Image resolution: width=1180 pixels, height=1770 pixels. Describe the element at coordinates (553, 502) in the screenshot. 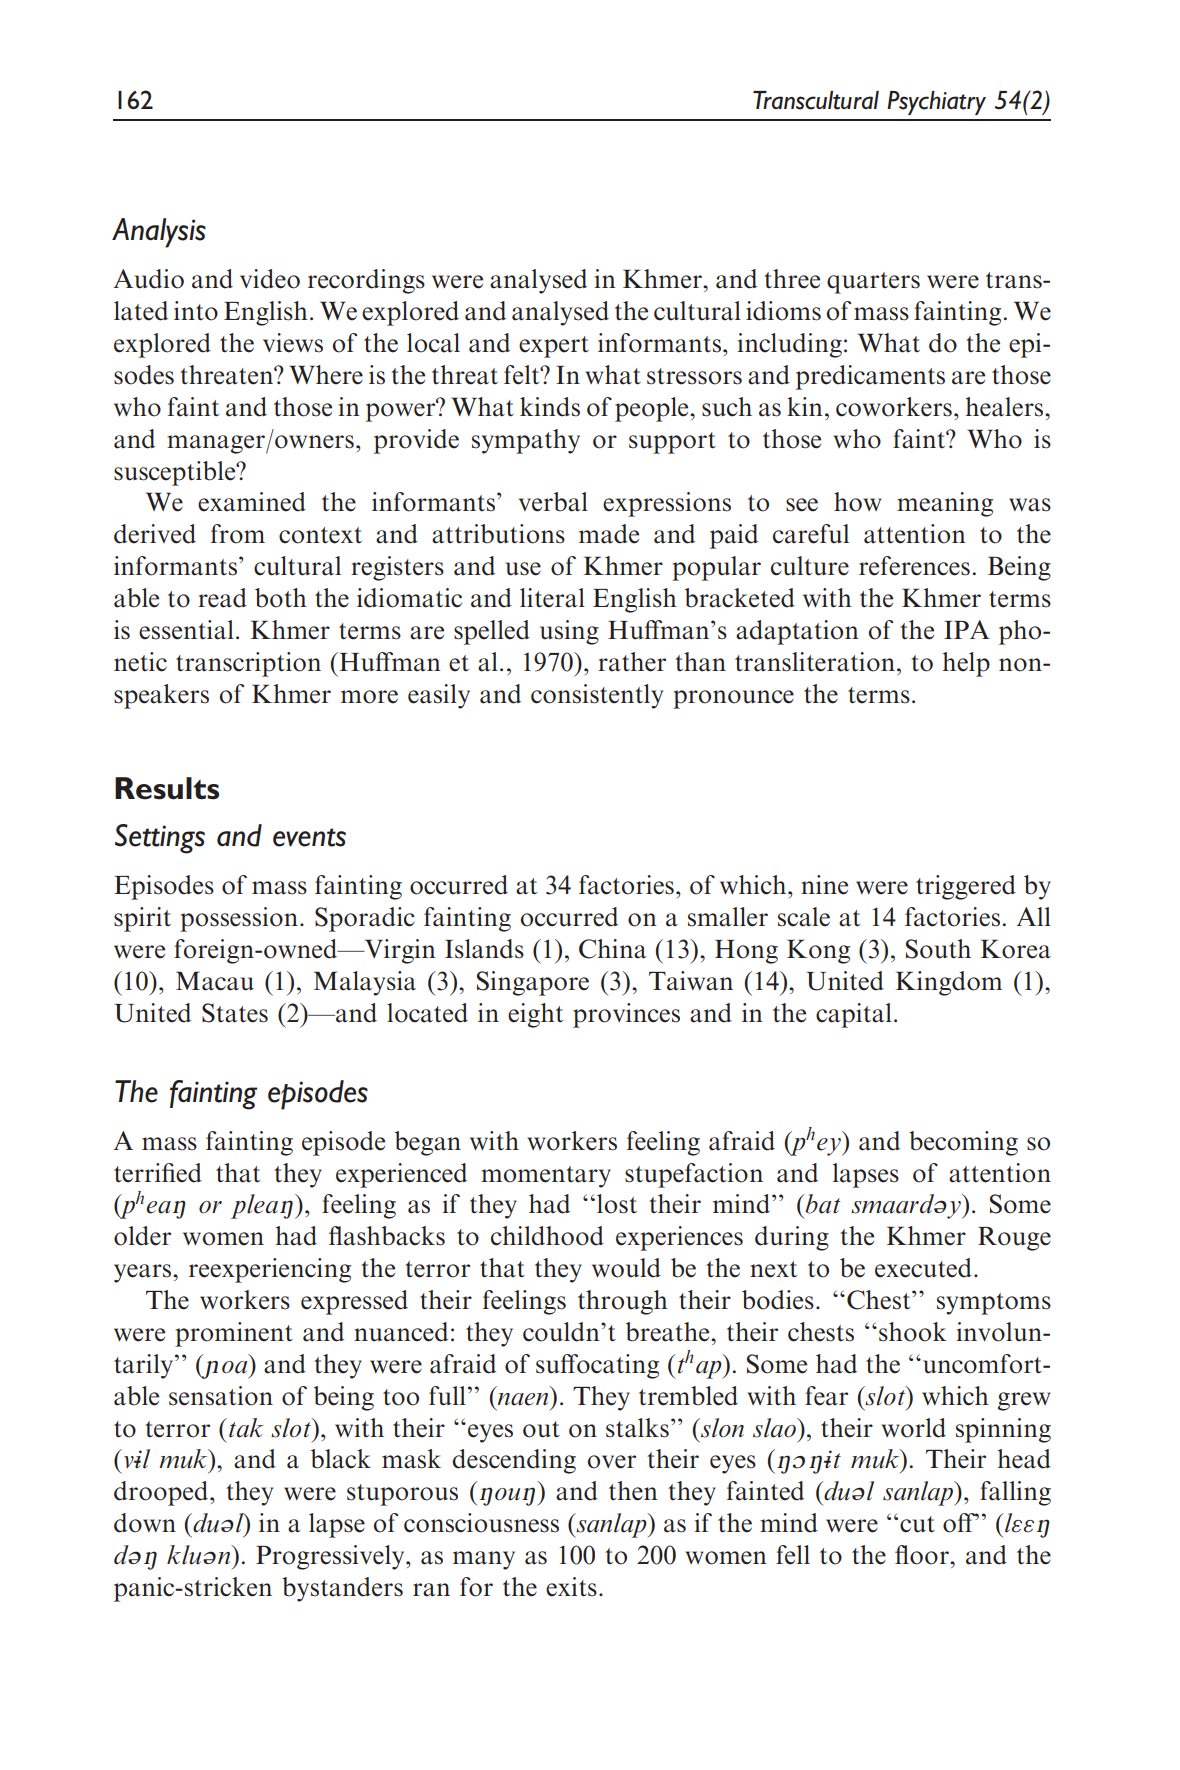

I see `verbal` at that location.
